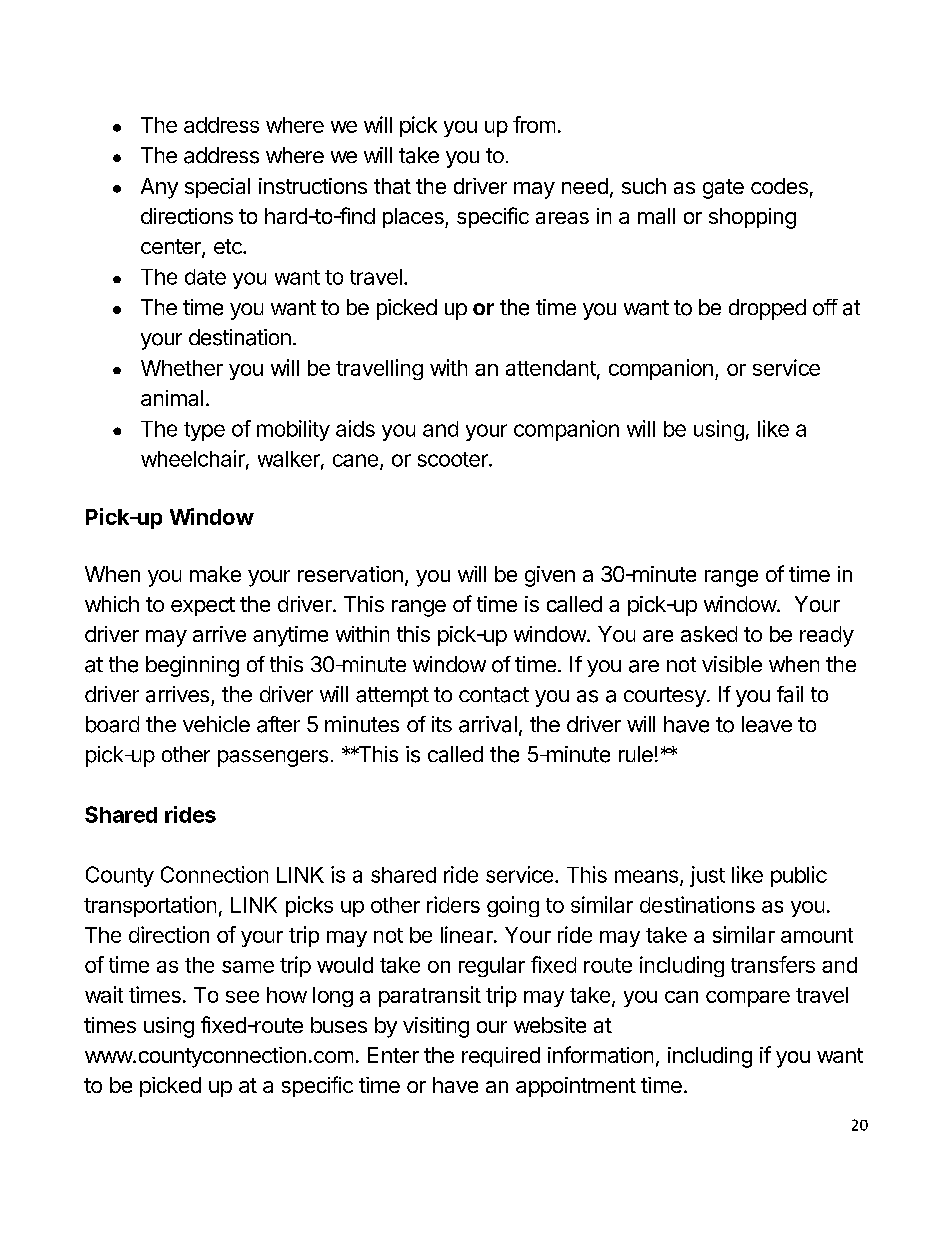 This screenshot has height=1233, width=952. Describe the element at coordinates (242, 997) in the screenshot. I see `see` at that location.
